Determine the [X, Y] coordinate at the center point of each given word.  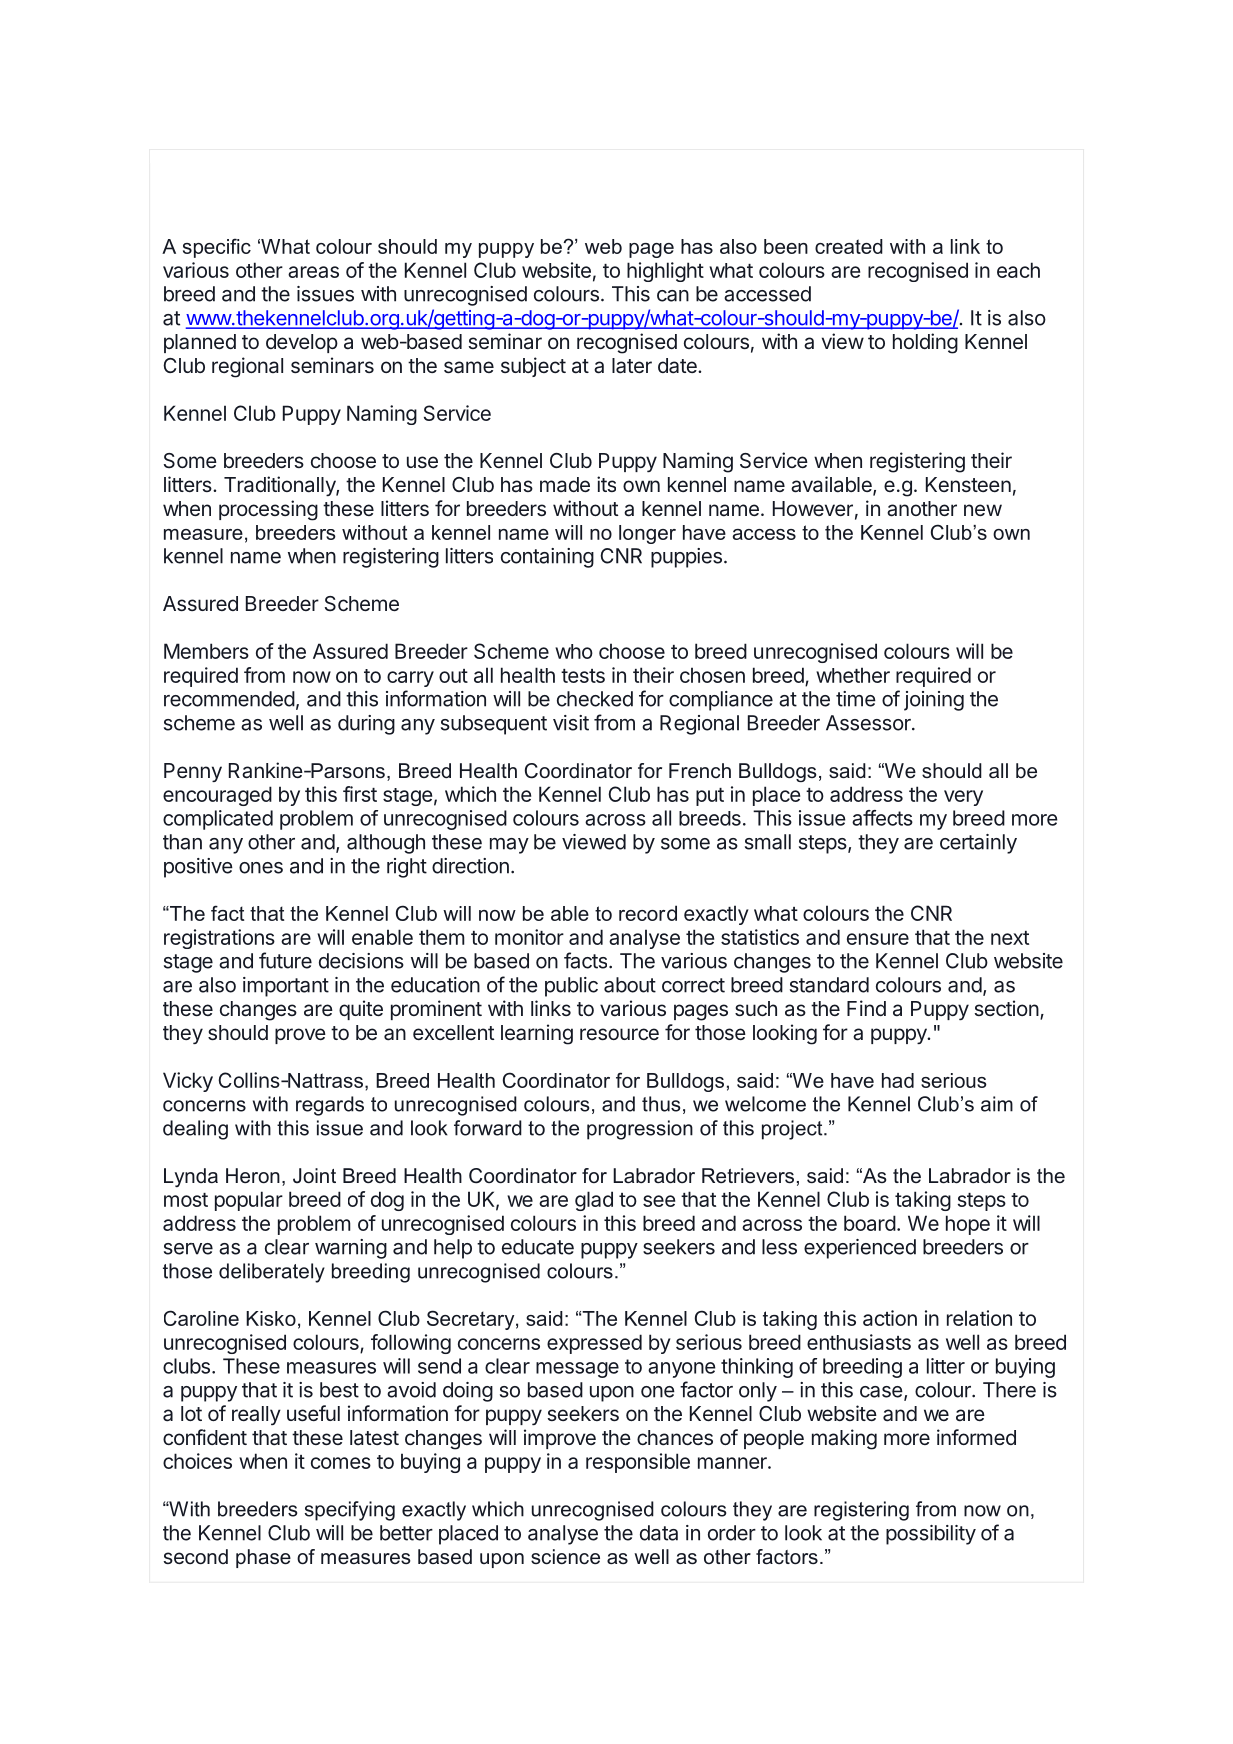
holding [925, 343]
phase [263, 1558]
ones [261, 868]
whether [853, 675]
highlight [665, 272]
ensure [878, 939]
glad [594, 1201]
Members [206, 651]
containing [547, 558]
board [870, 1223]
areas [313, 272]
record [648, 913]
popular [249, 1201]
